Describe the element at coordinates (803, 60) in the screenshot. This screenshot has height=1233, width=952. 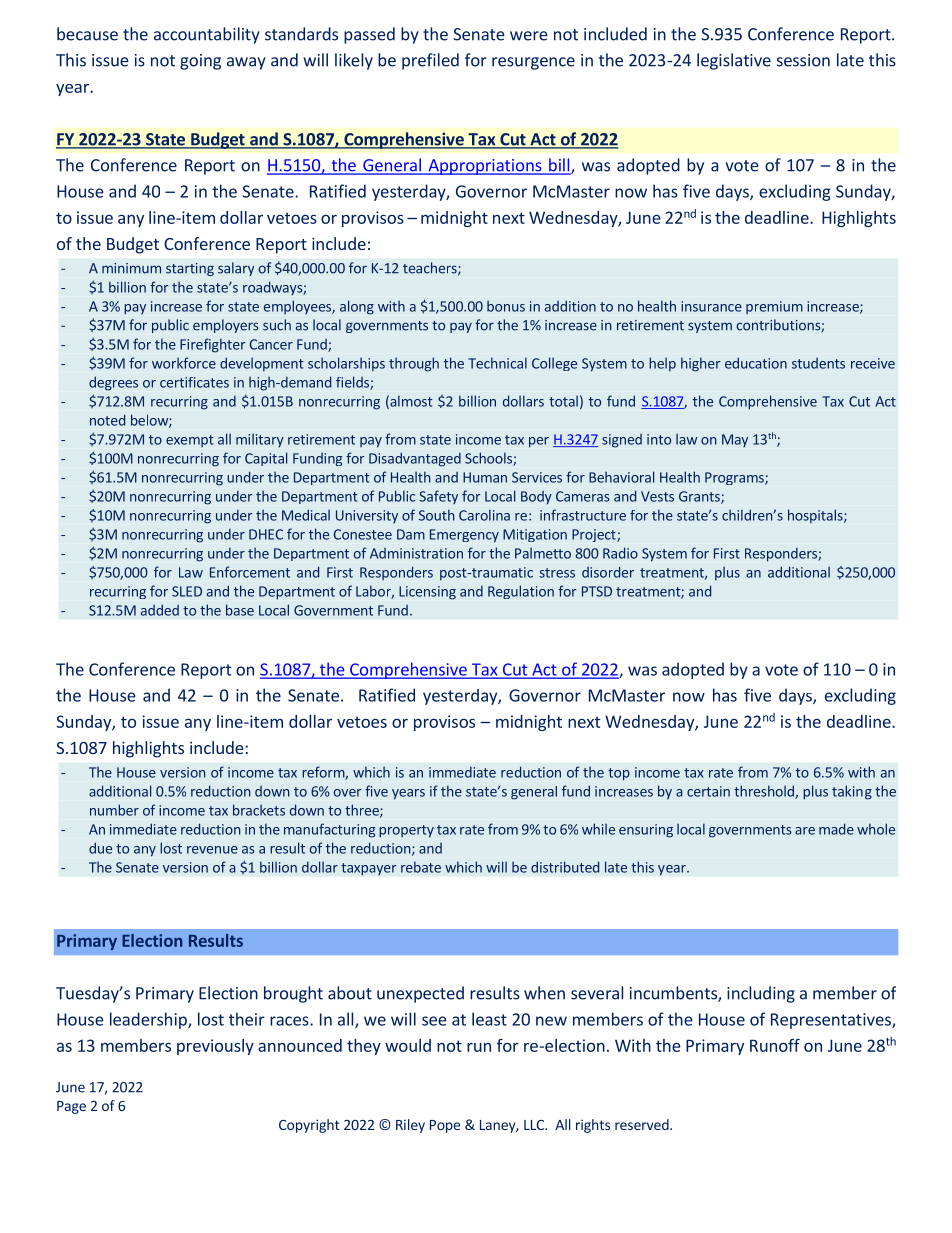
I see `session` at that location.
